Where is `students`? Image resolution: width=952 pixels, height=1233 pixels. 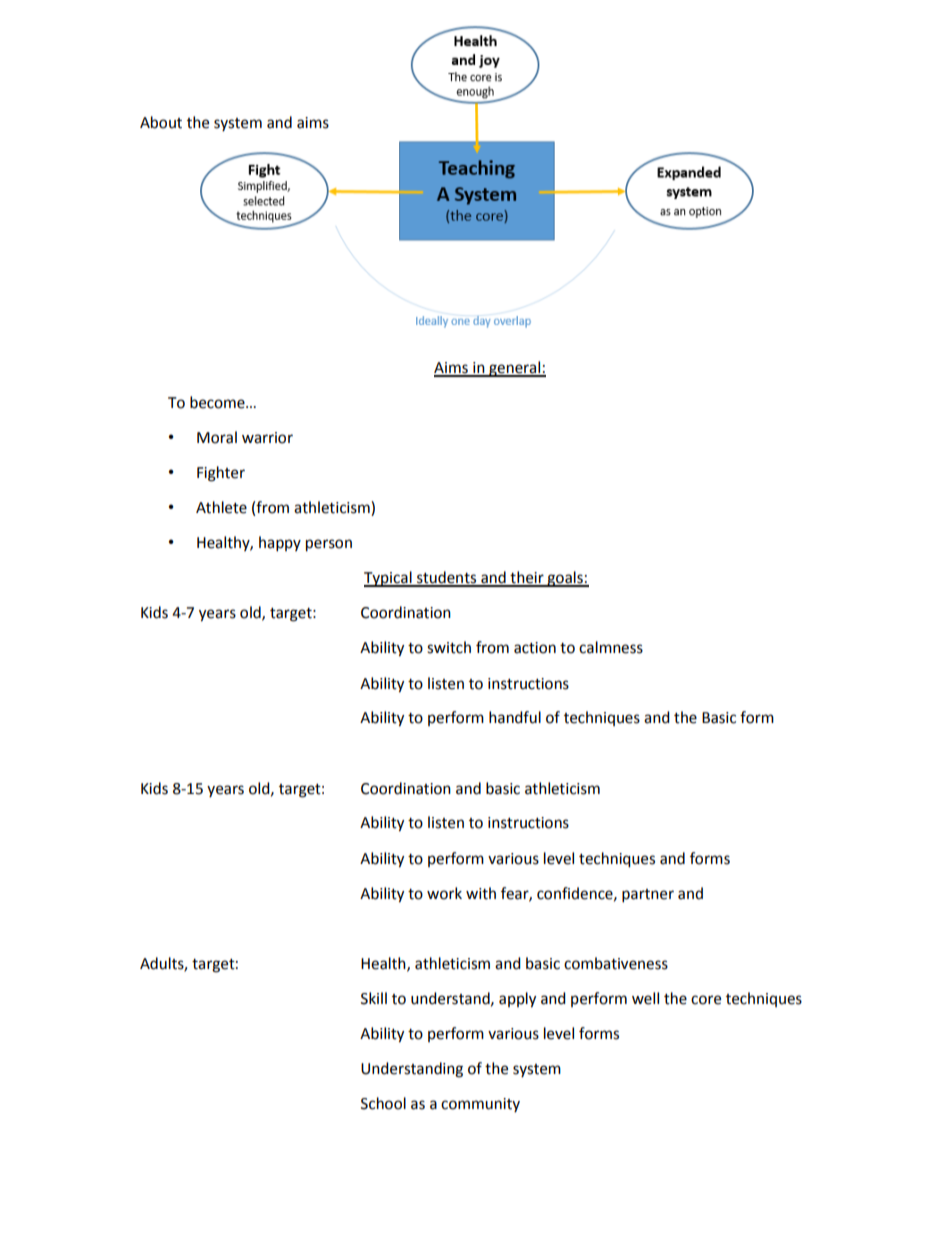 students is located at coordinates (447, 578).
